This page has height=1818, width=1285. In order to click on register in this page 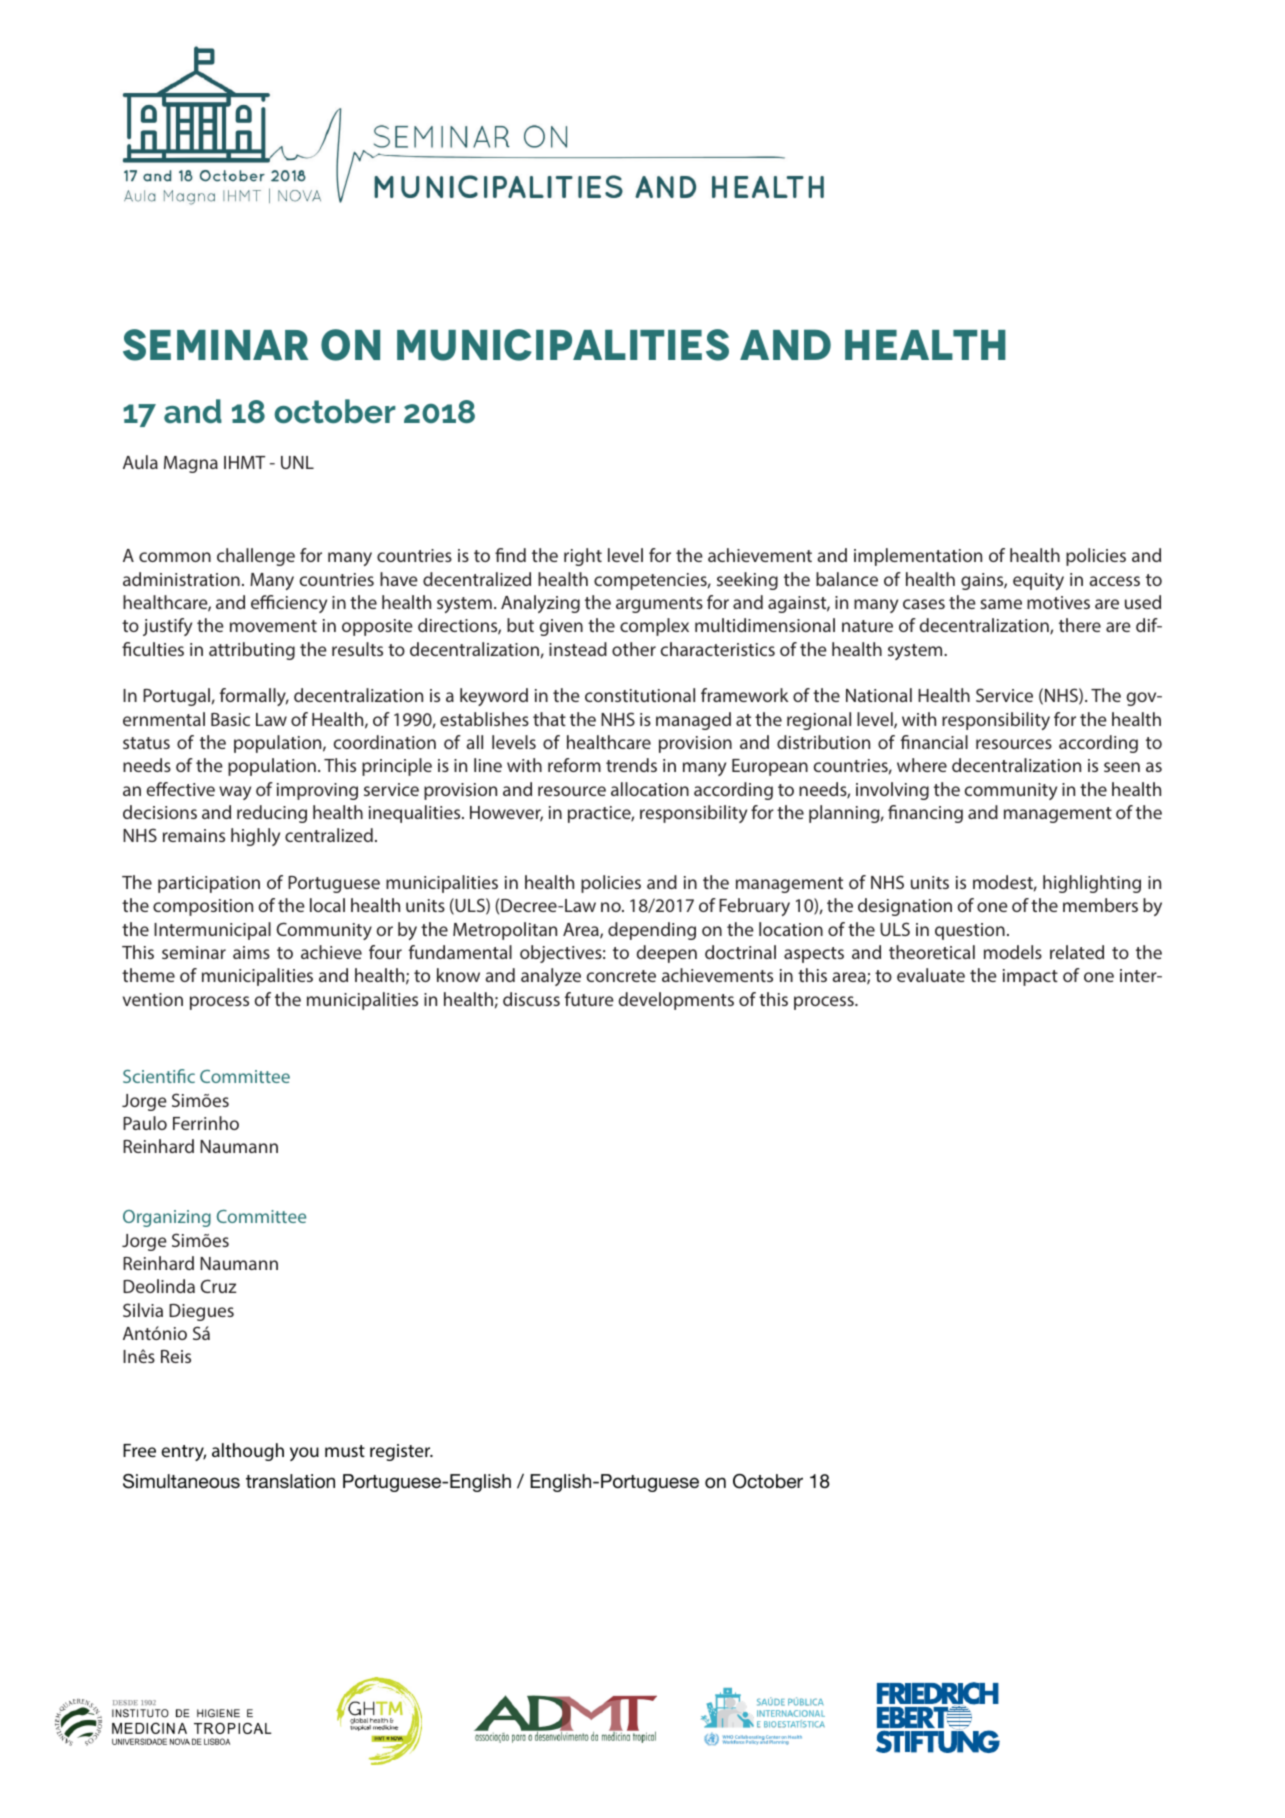, I will do `click(401, 1452)`.
